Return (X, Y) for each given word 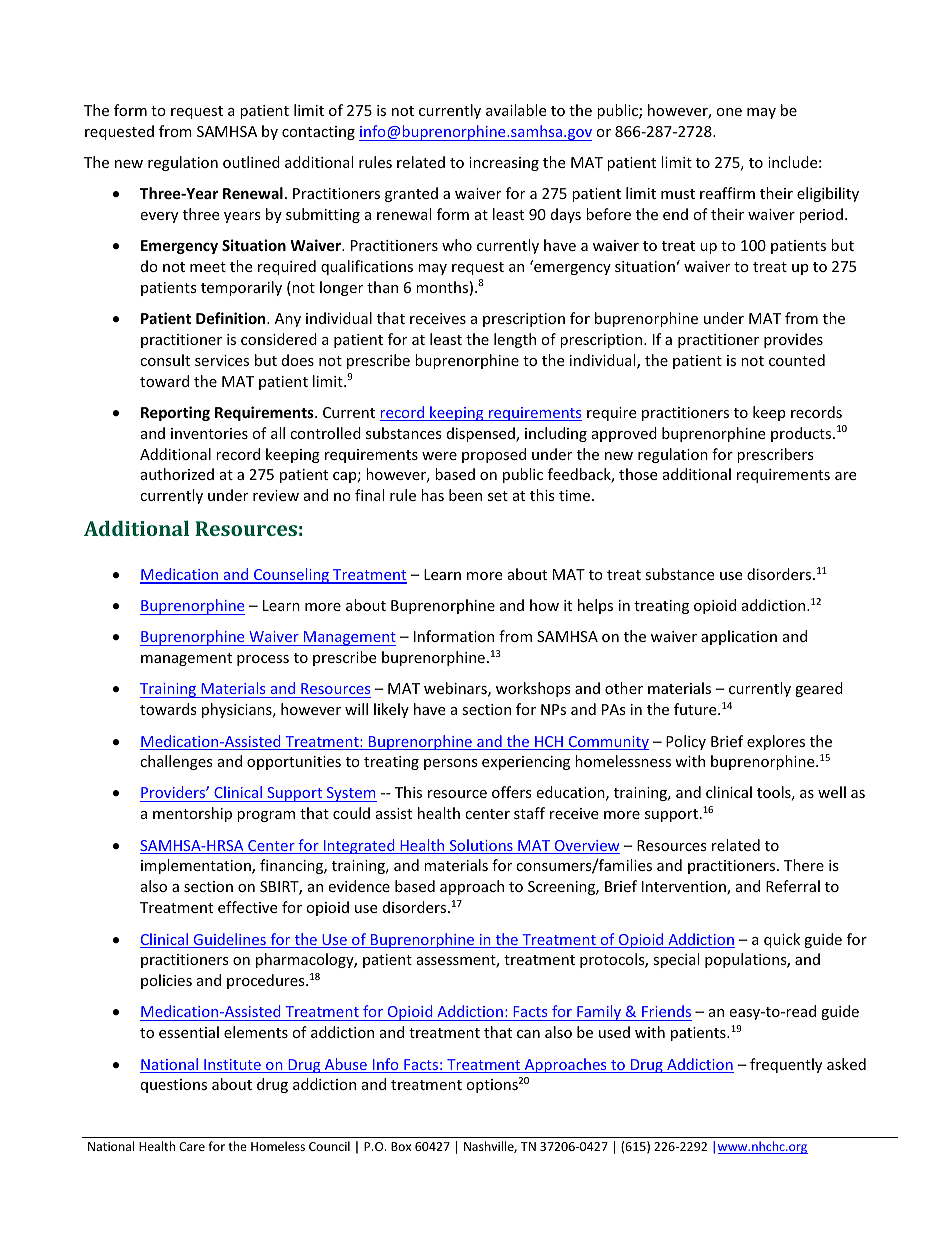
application (739, 637)
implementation (197, 866)
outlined (251, 162)
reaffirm (727, 193)
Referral (793, 886)
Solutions (481, 846)
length (515, 340)
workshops (533, 689)
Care (192, 1146)
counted (797, 360)
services (222, 360)
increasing (504, 164)
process (263, 660)
